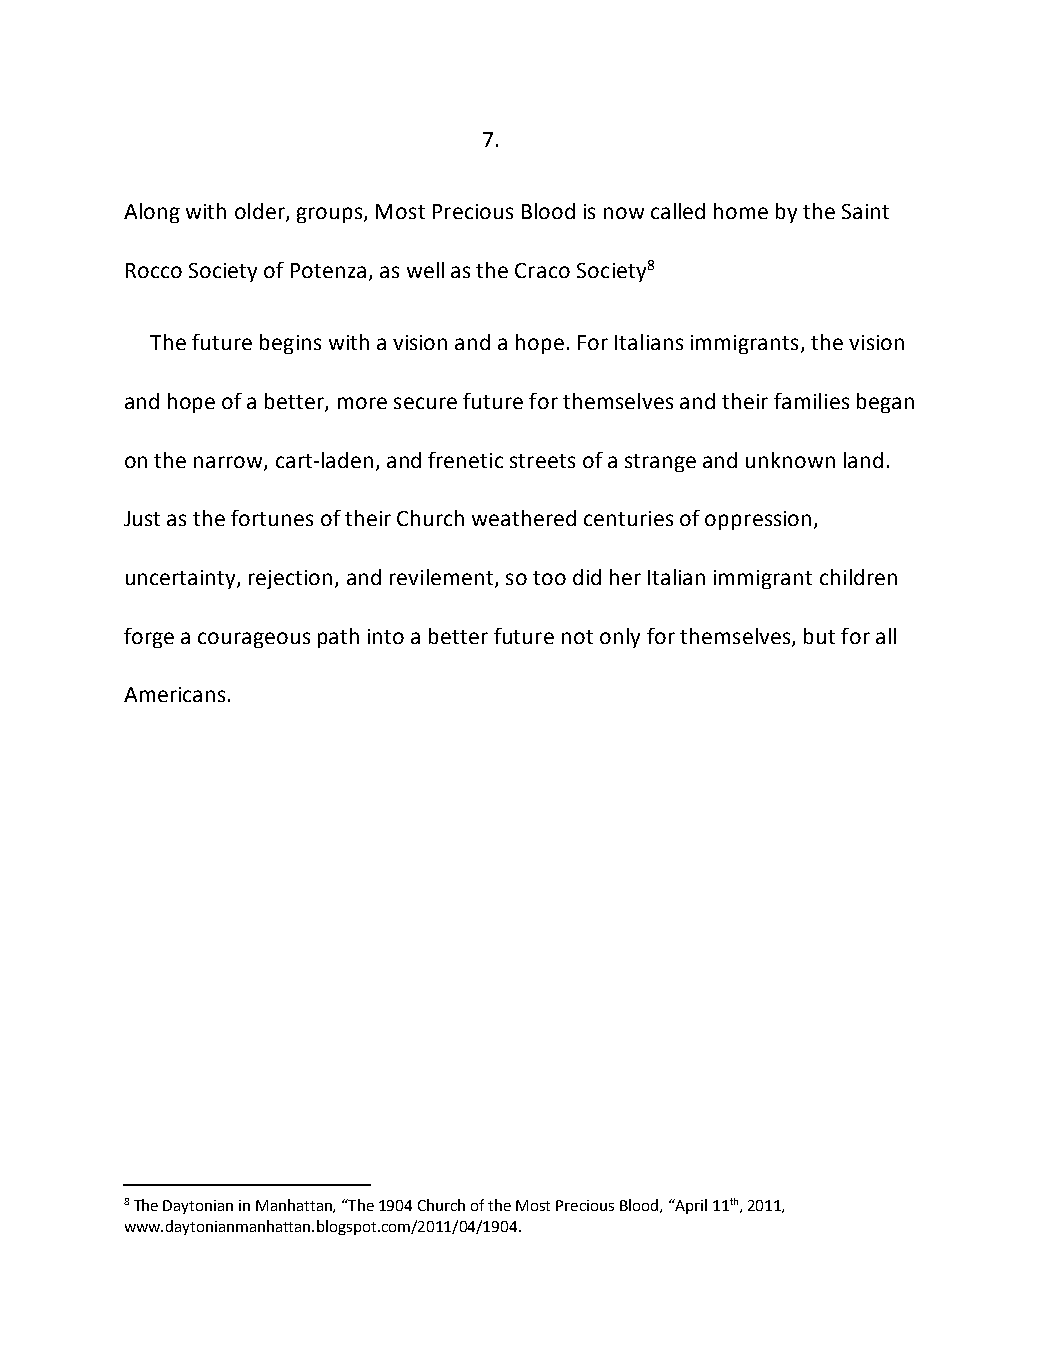 The image size is (1051, 1360). Describe the element at coordinates (790, 460) in the page. I see `unknown` at that location.
